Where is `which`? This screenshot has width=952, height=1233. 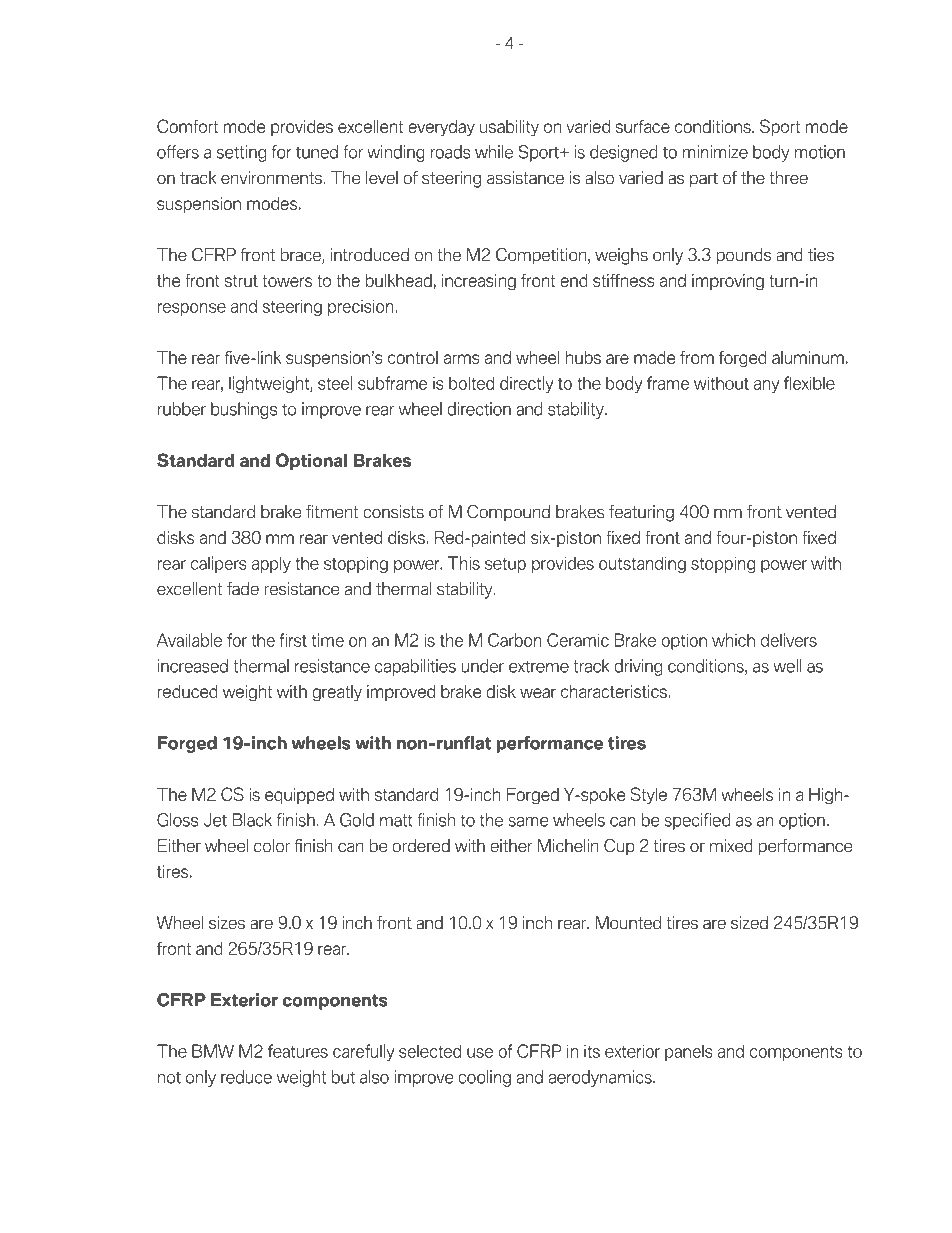
which is located at coordinates (733, 640).
